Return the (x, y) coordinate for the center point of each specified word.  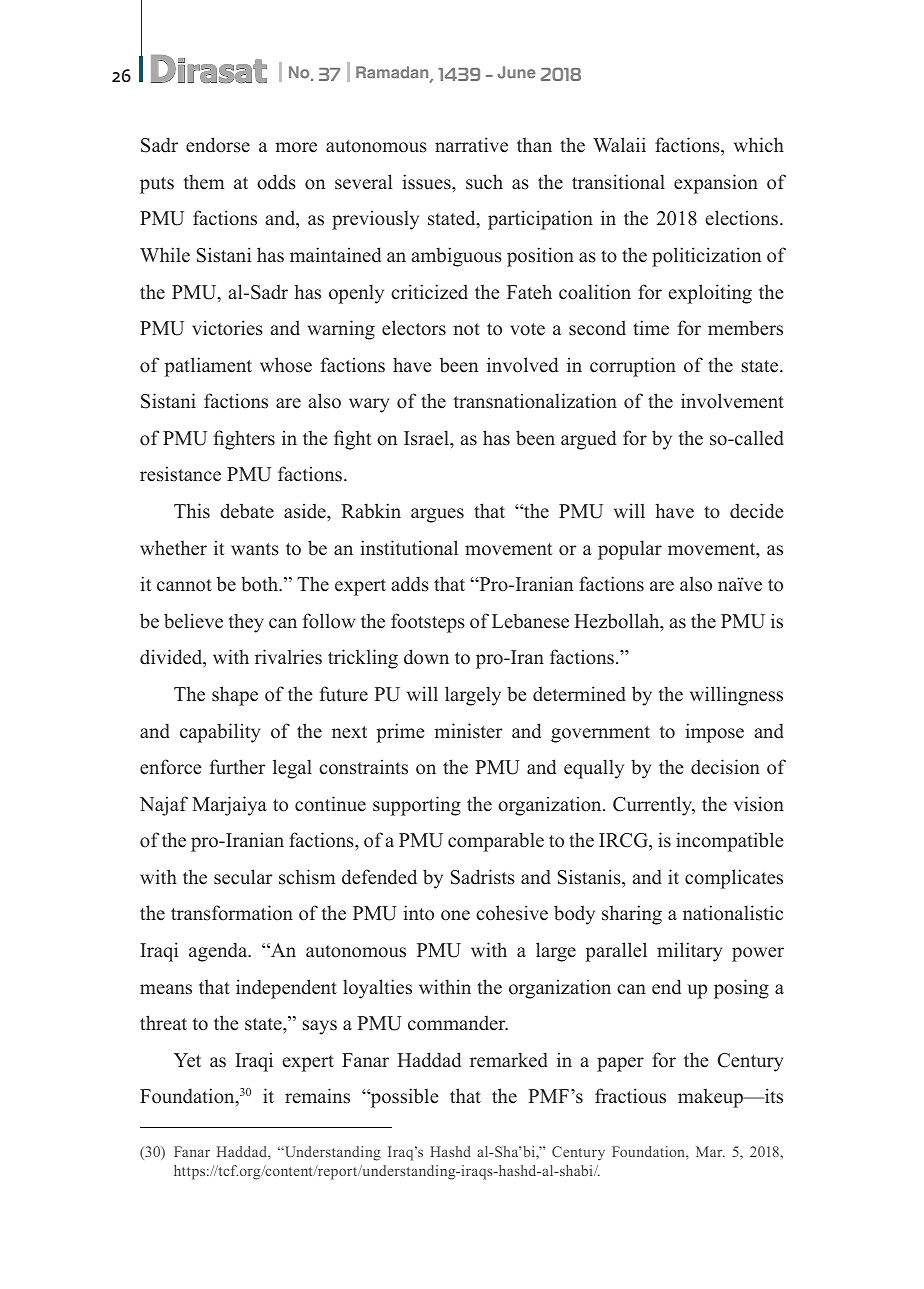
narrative (471, 145)
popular (630, 550)
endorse (218, 145)
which (759, 145)
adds (410, 584)
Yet (187, 1060)
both (260, 584)
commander (458, 1023)
